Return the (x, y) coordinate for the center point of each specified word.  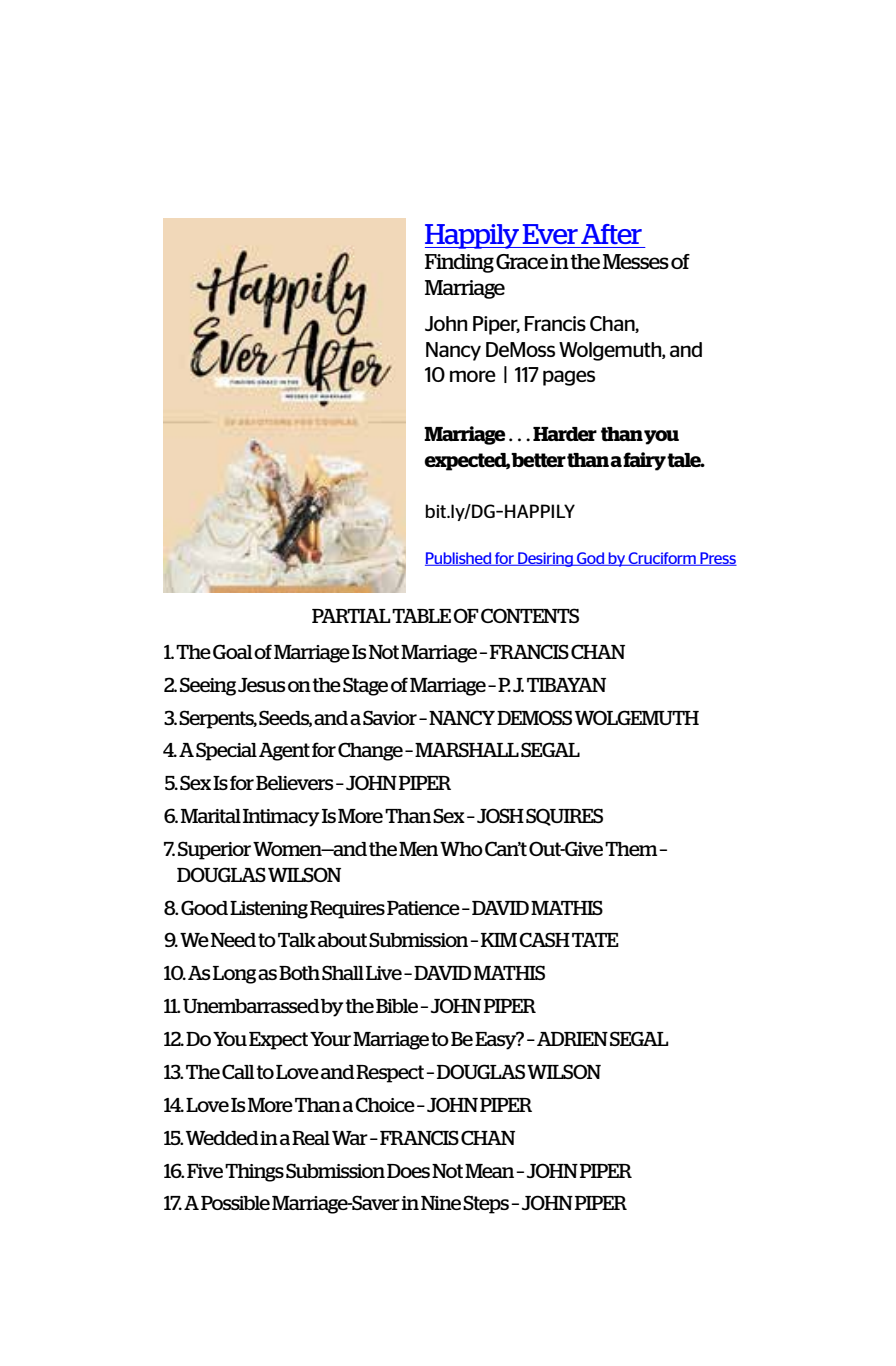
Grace (522, 261)
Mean (491, 1171)
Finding (459, 263)
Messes (636, 261)
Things (254, 1173)
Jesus (261, 685)
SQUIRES (564, 817)
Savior (390, 717)
